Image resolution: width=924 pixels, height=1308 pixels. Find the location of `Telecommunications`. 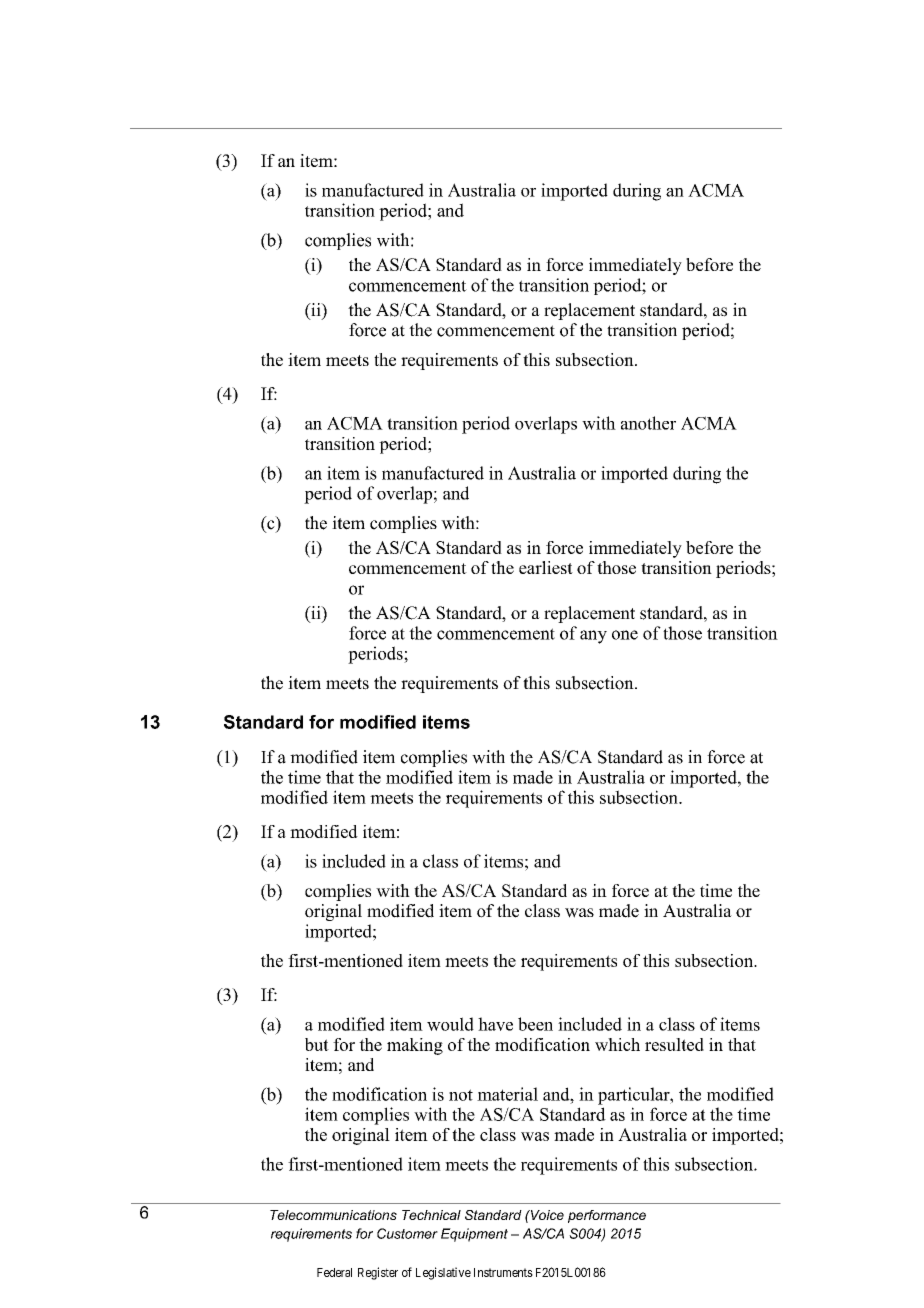

Telecommunications is located at coordinates (333, 1215).
